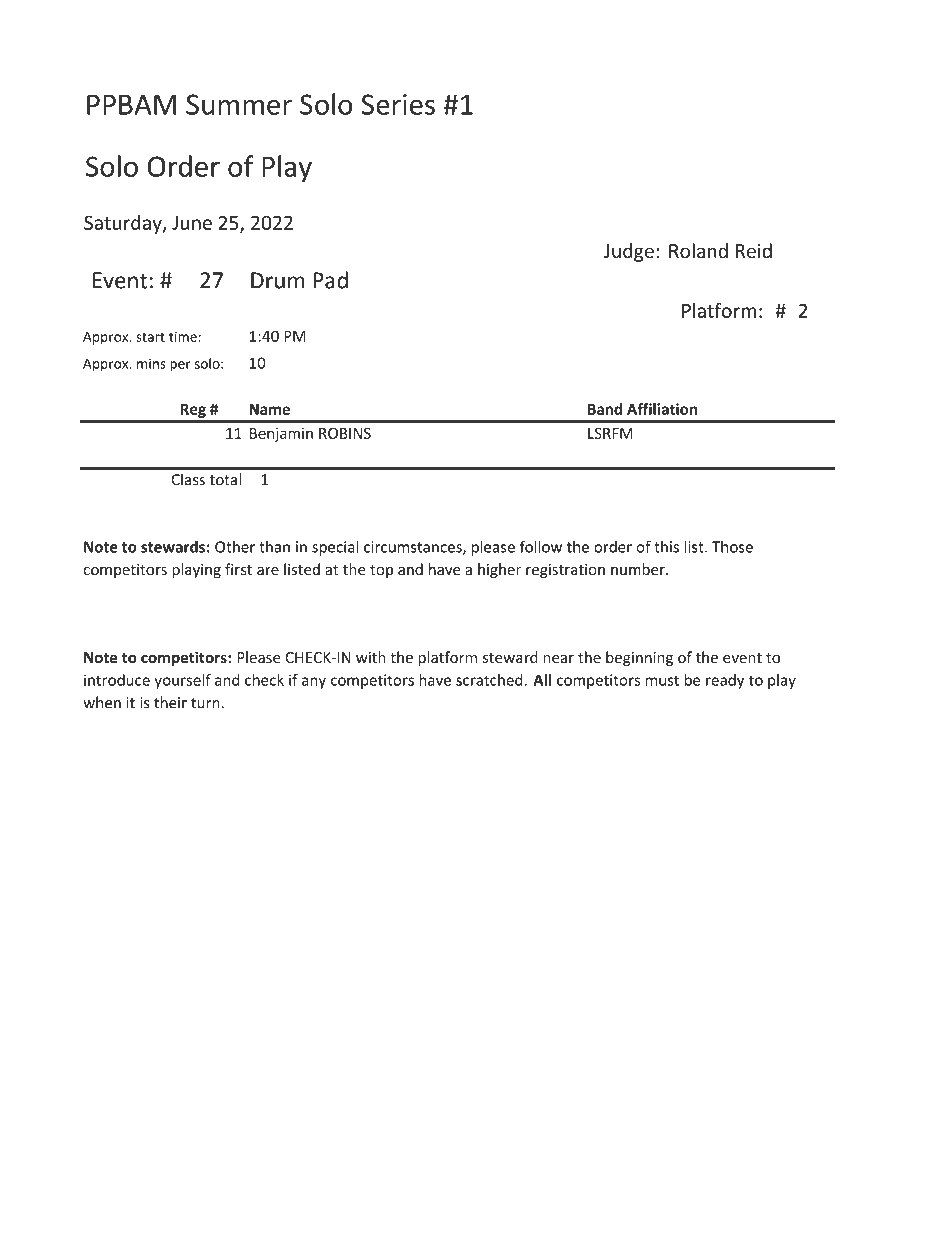 The height and width of the page is (1233, 952). What do you see at coordinates (490, 680) in the page?
I see `scratched` at bounding box center [490, 680].
